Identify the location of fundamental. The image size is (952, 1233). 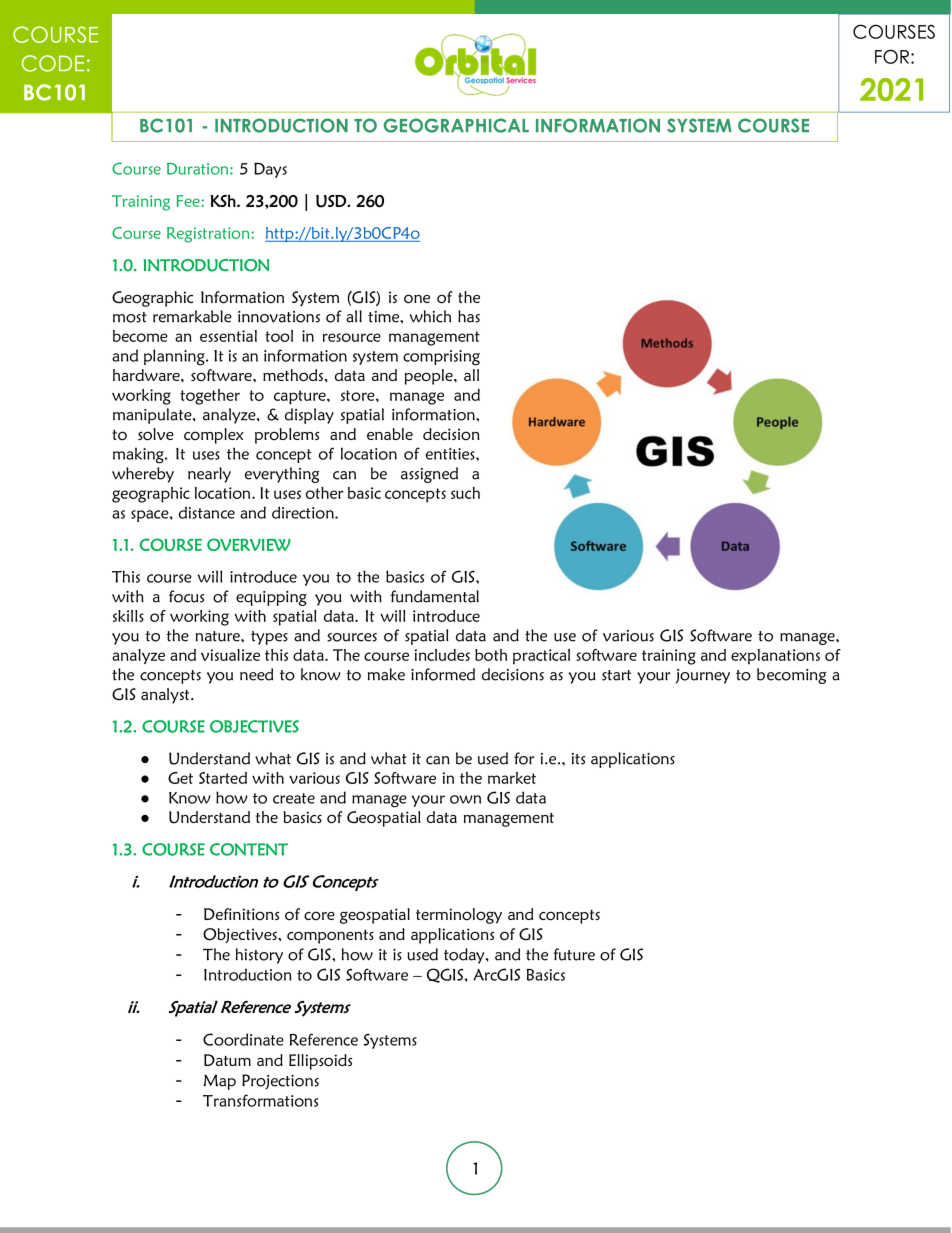
(435, 596).
